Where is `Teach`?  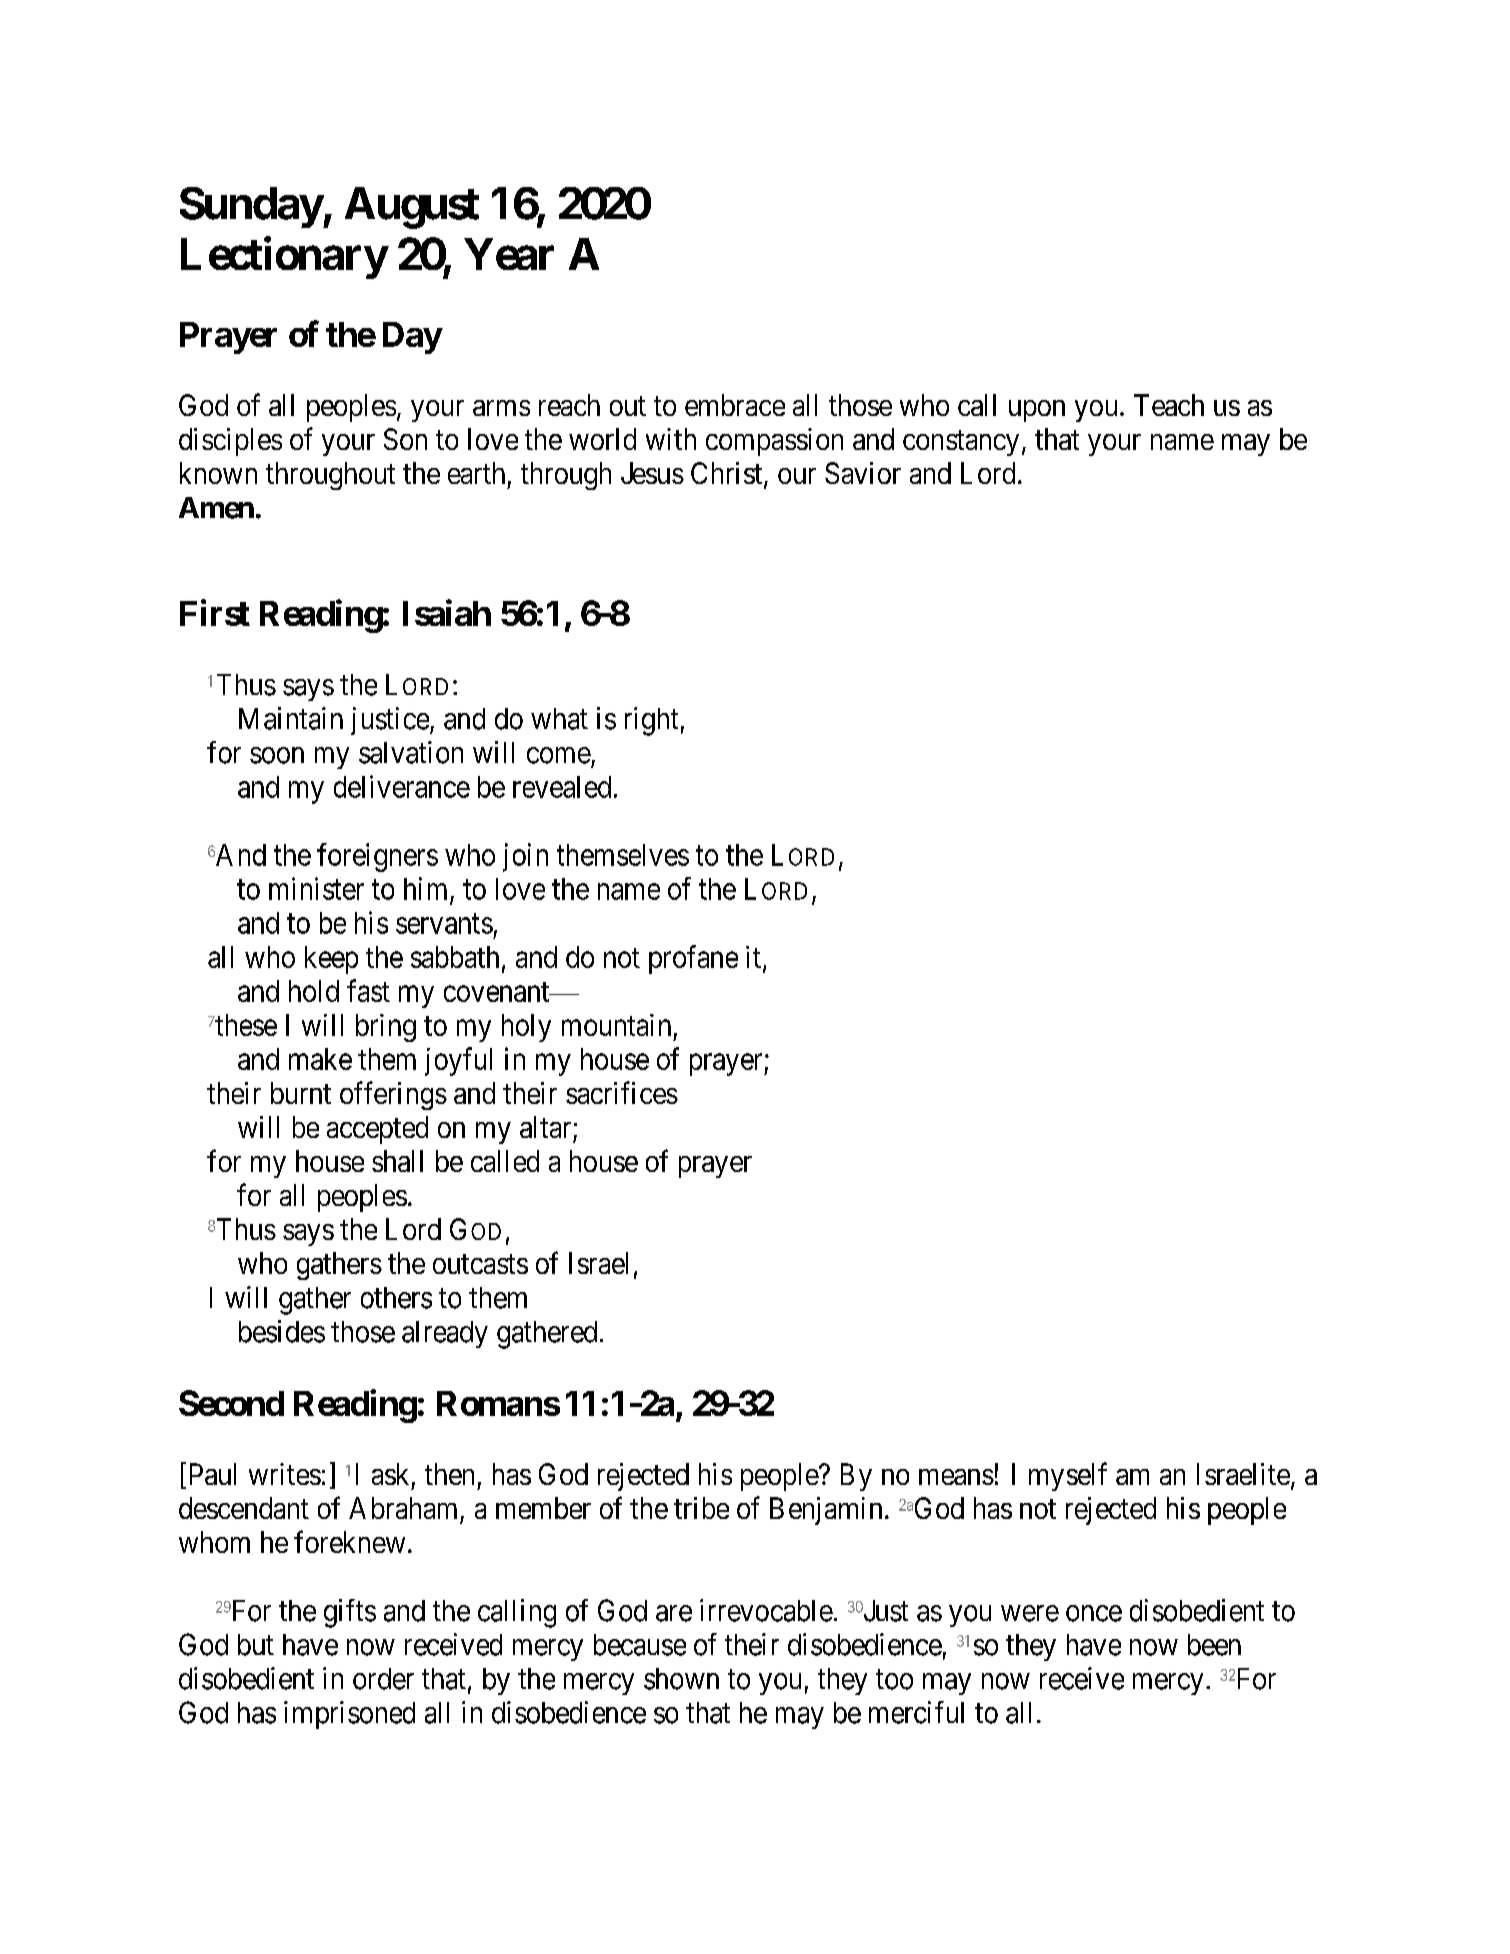 Teach is located at coordinates (1169, 405).
